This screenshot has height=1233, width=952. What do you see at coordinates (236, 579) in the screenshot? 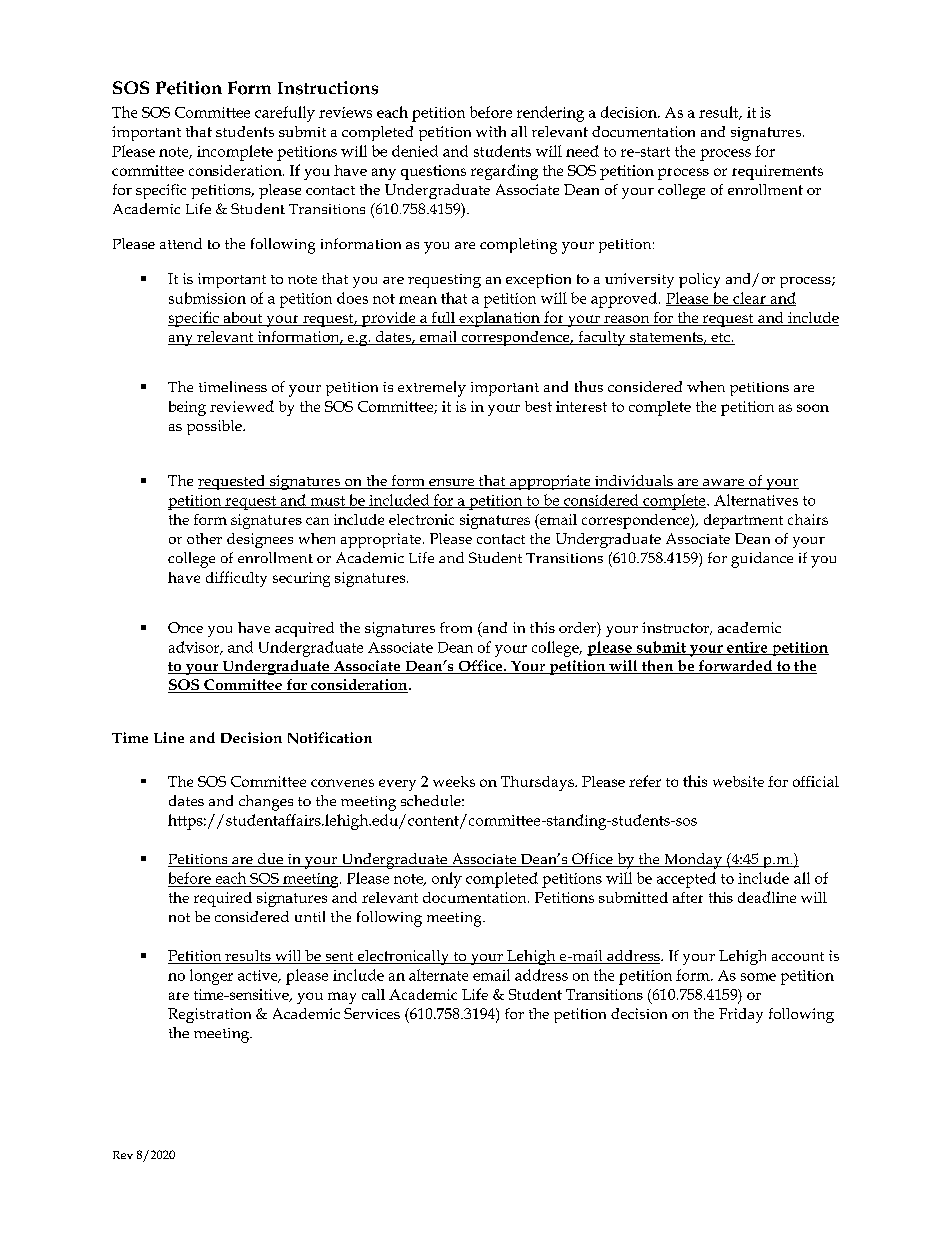
I see `difficulty` at bounding box center [236, 579].
